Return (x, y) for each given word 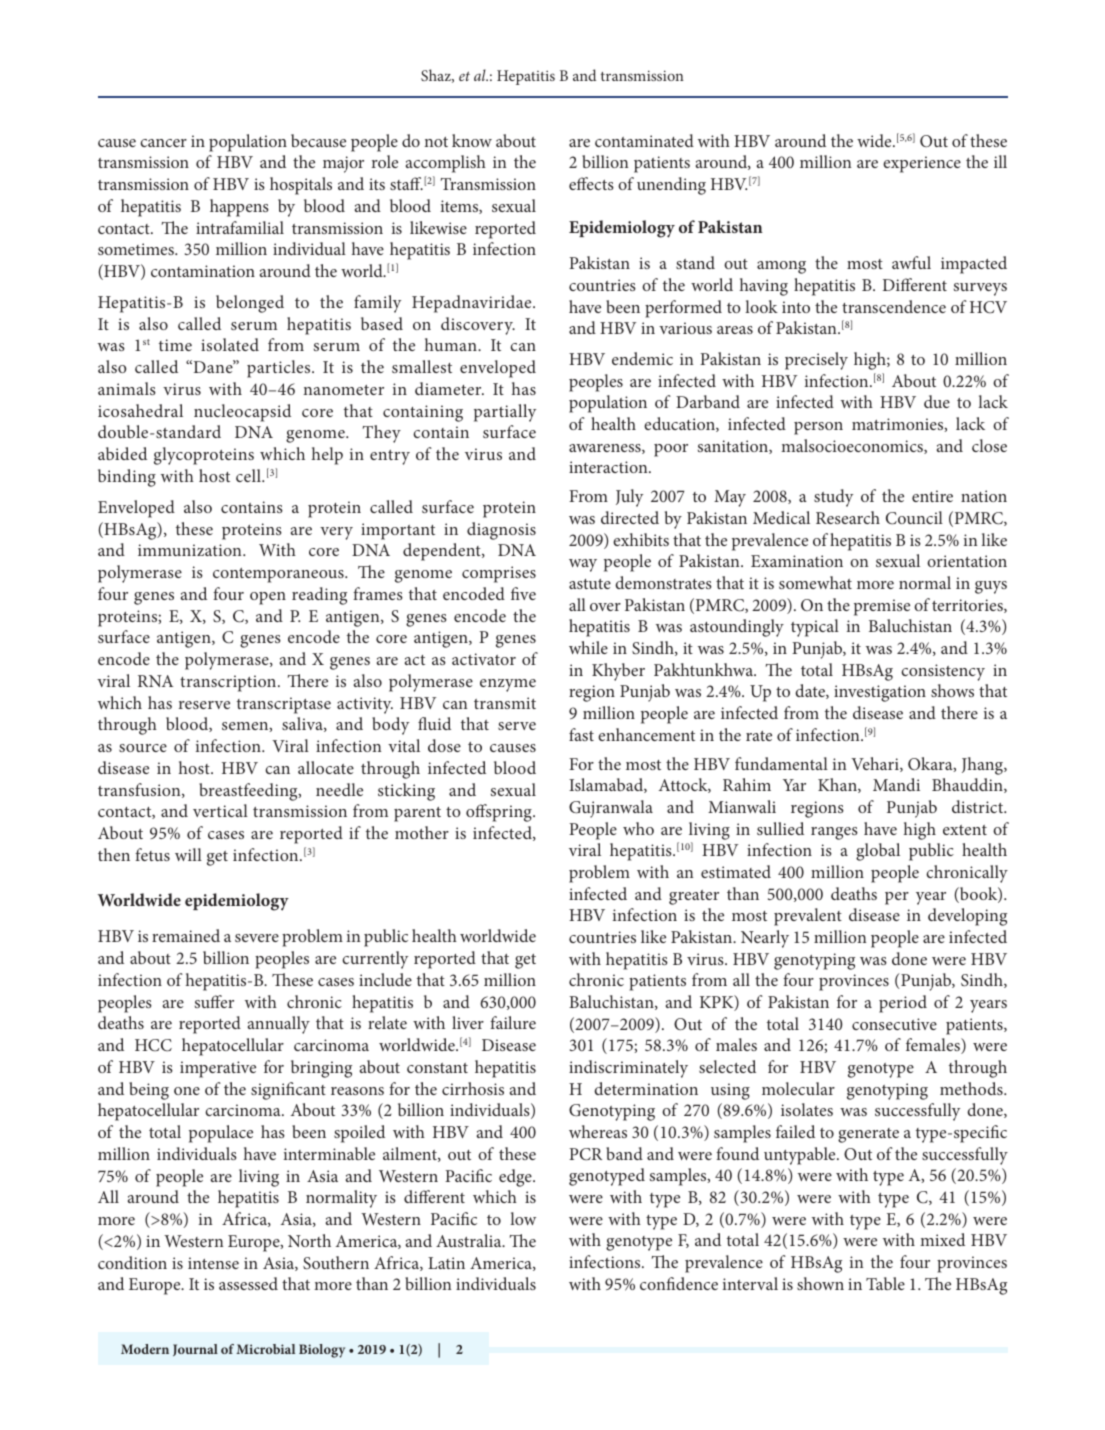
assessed (248, 1283)
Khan (838, 785)
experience (922, 164)
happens (239, 208)
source (143, 748)
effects (591, 183)
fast (581, 734)
